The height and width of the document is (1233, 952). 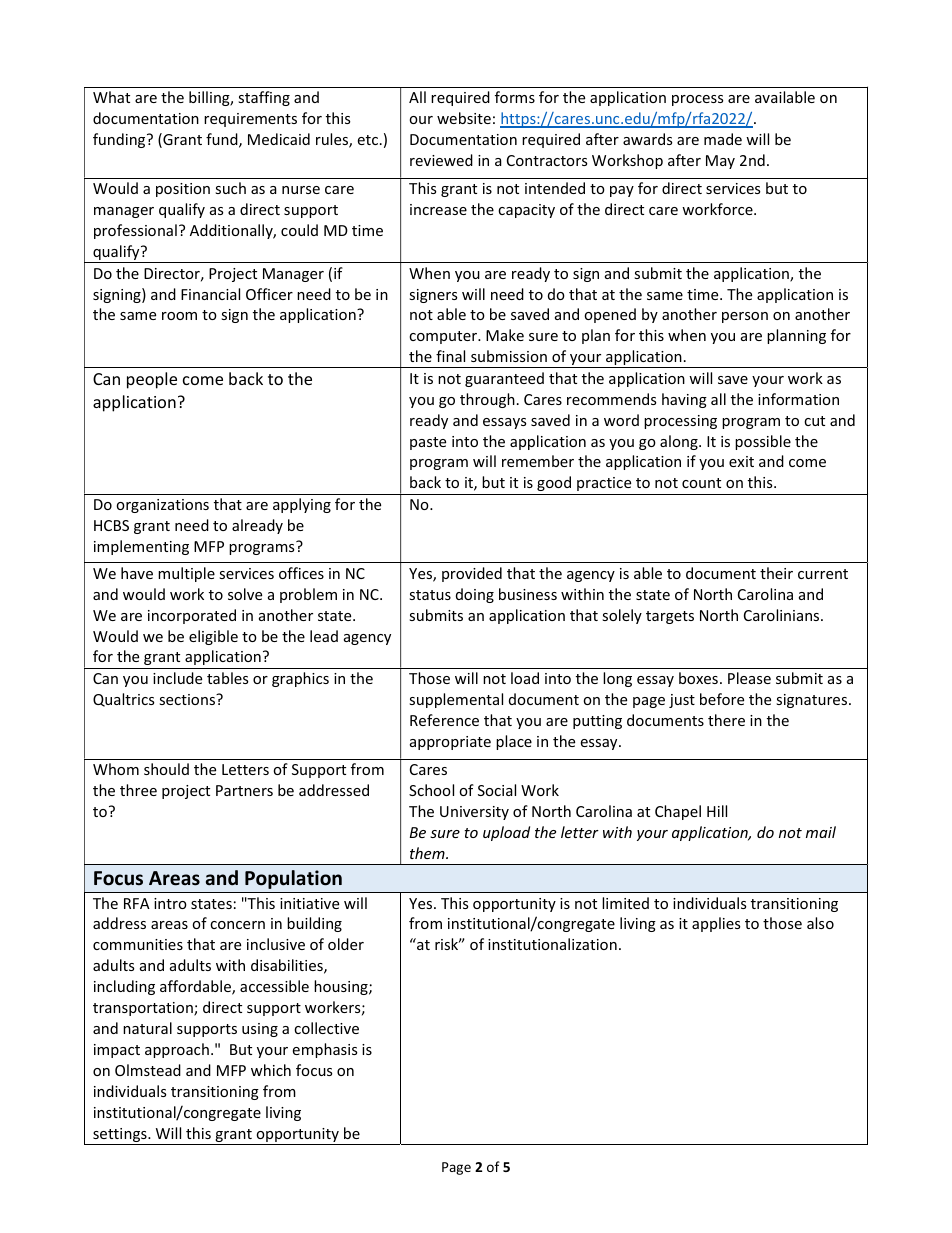 What do you see at coordinates (723, 139) in the document?
I see `made` at bounding box center [723, 139].
